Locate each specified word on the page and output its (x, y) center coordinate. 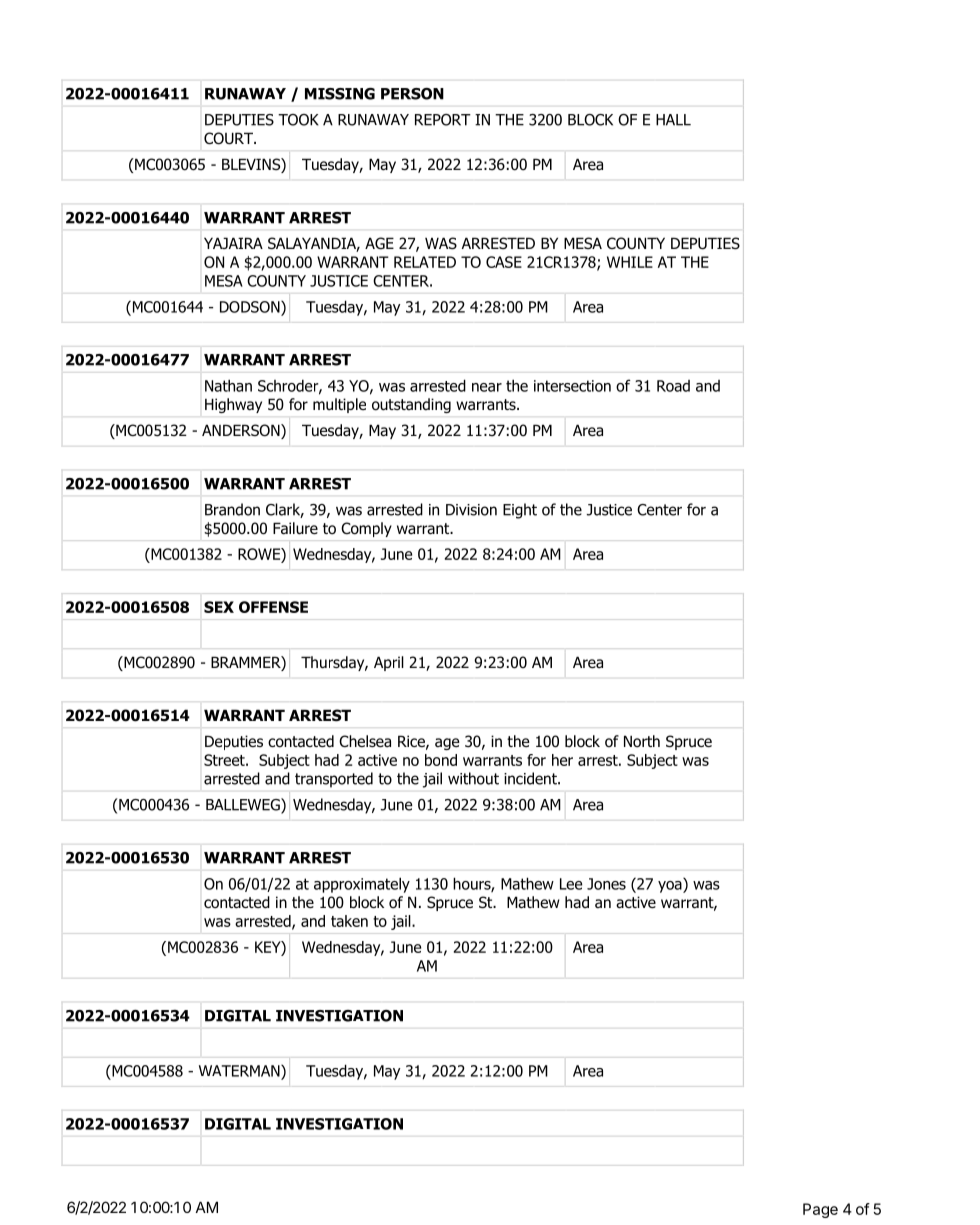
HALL (673, 120)
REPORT (443, 120)
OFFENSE (273, 607)
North (642, 741)
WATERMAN (240, 1071)
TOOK (298, 120)
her (562, 760)
